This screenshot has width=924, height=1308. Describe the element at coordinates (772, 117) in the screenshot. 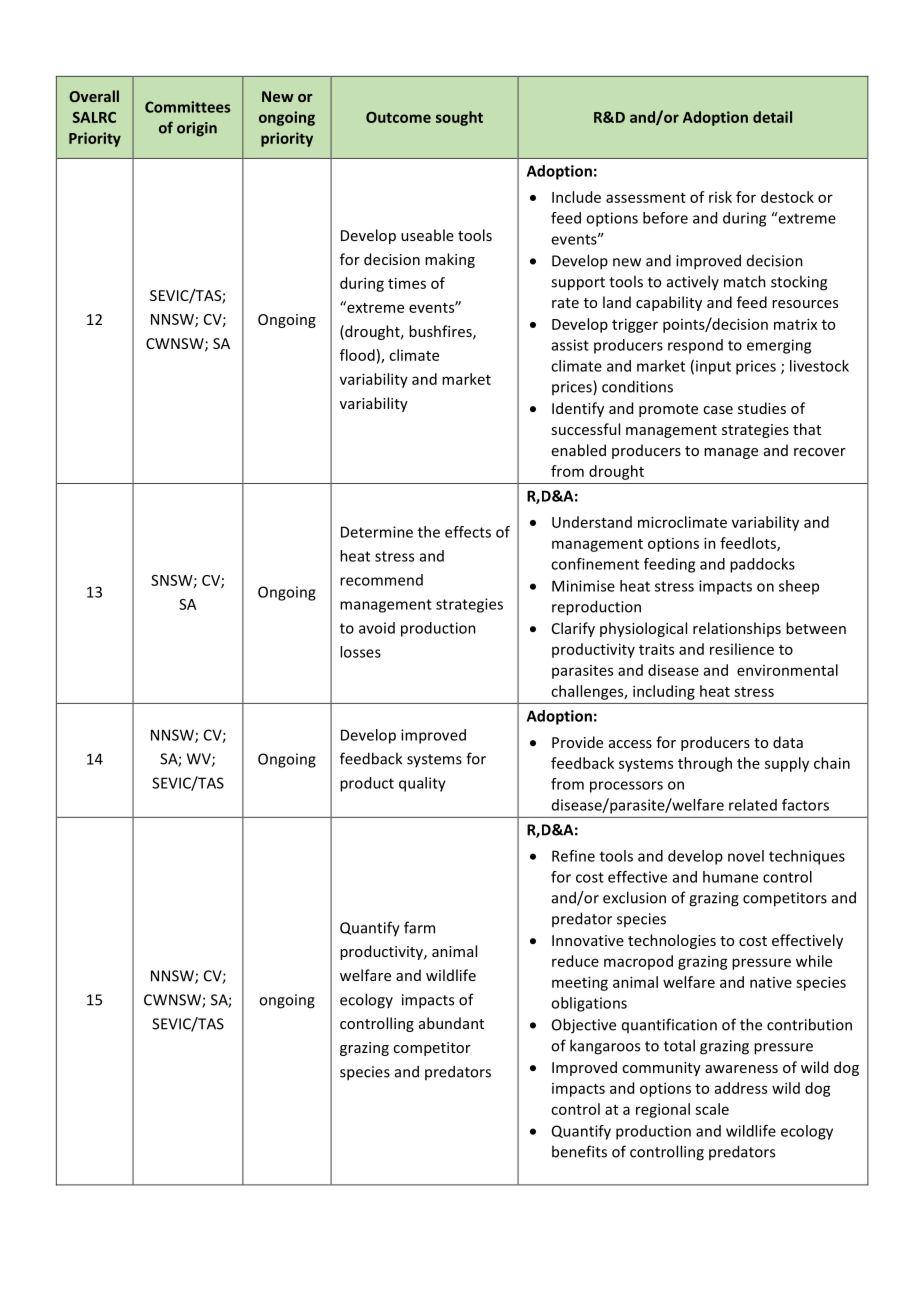

I see `detail` at that location.
